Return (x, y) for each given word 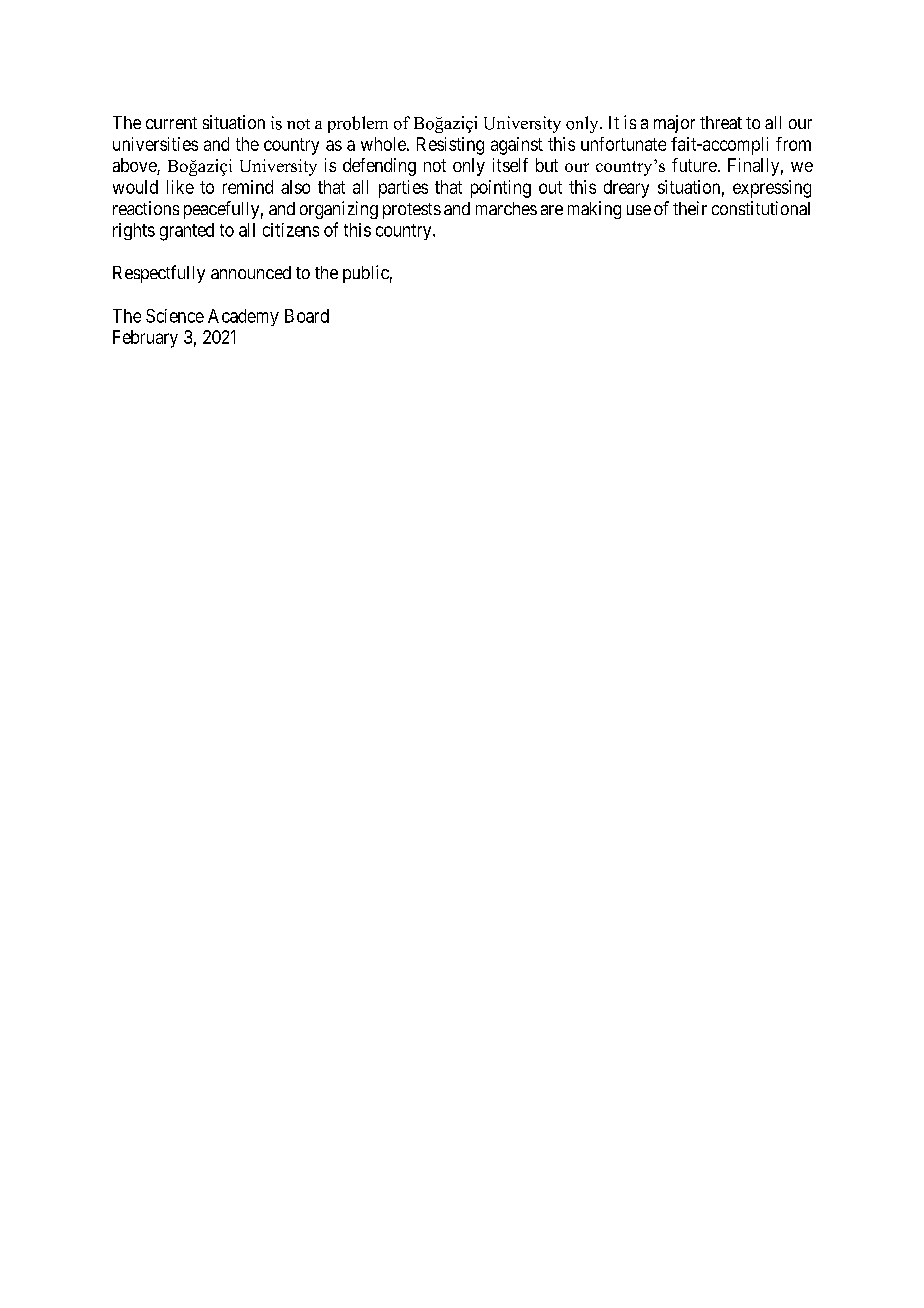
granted (187, 232)
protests (412, 211)
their (690, 208)
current (171, 123)
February (145, 339)
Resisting (450, 146)
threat (721, 122)
